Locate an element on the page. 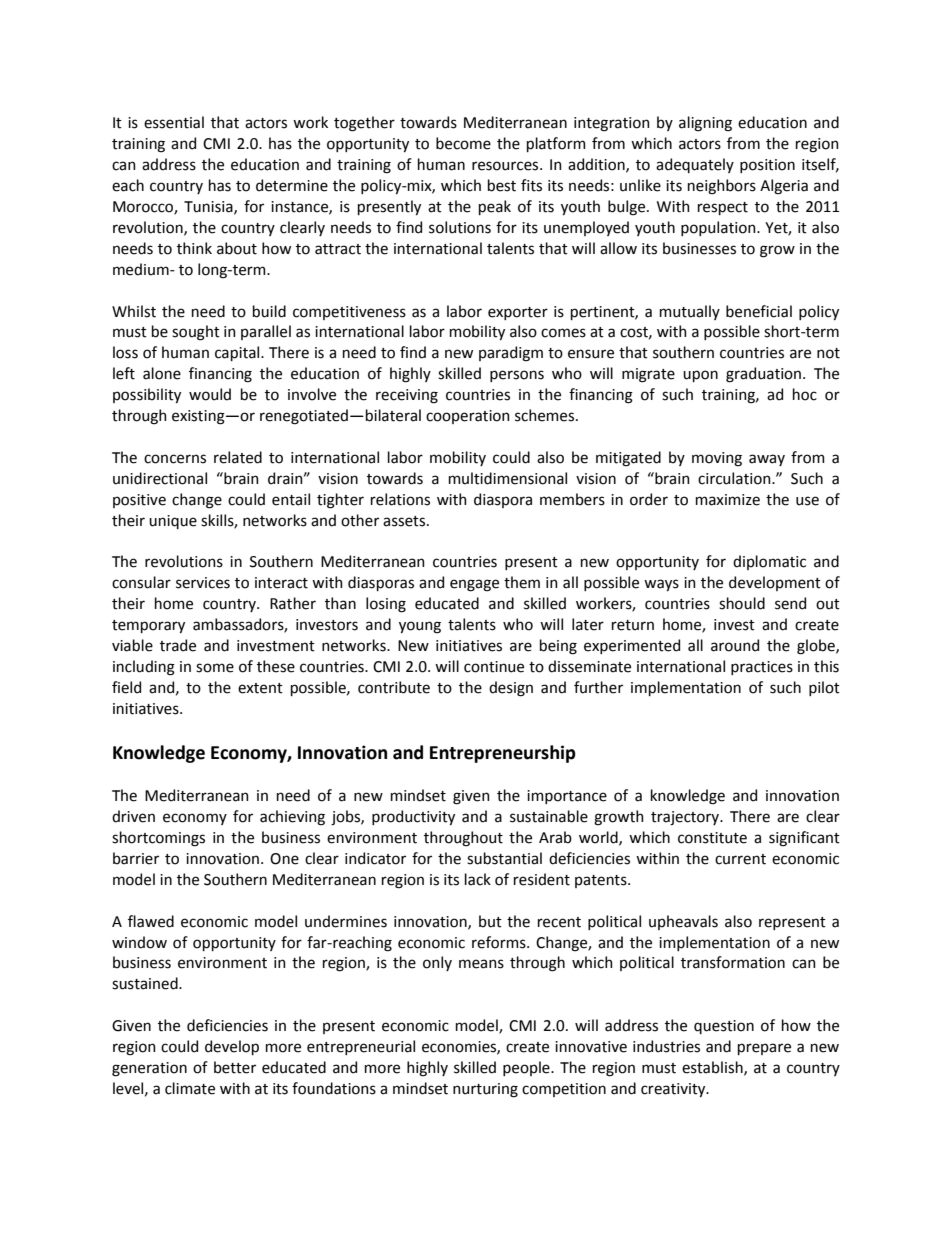 The height and width of the page is (1233, 952). essential is located at coordinates (174, 122).
